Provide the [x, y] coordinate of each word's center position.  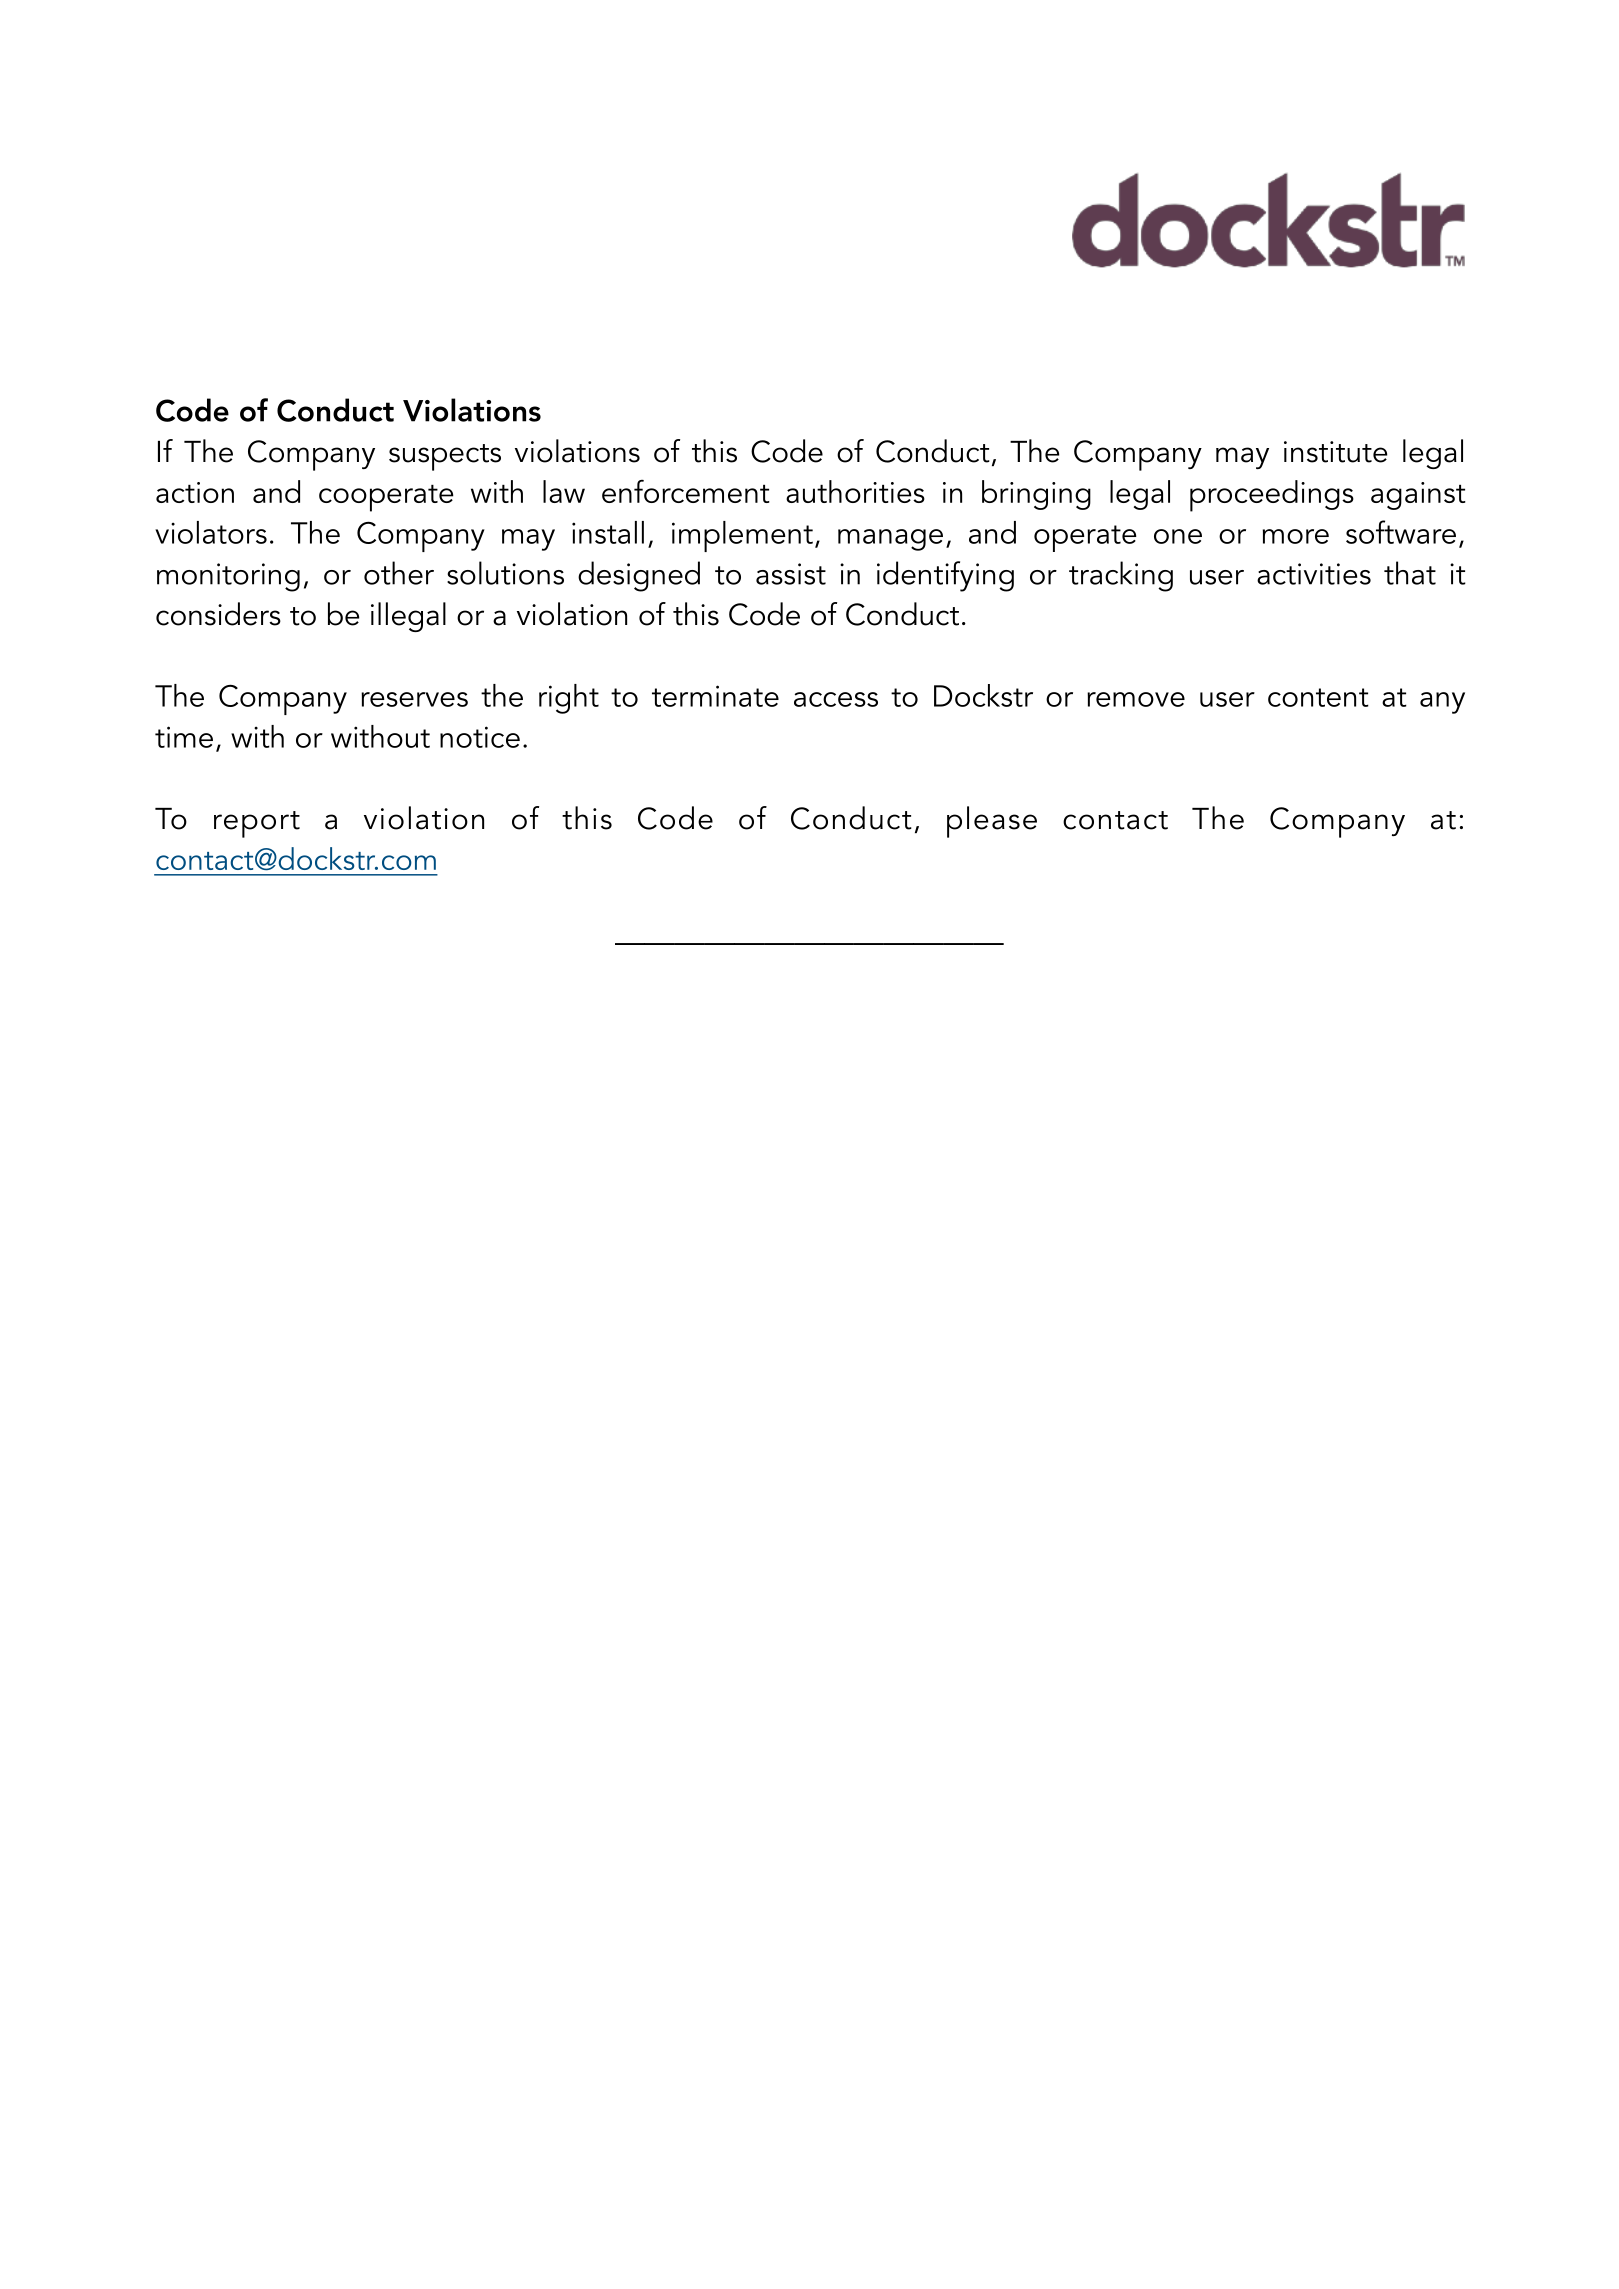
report [257, 824]
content [1318, 697]
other [399, 573]
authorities [855, 491]
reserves [414, 699]
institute [1335, 452]
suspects [445, 457]
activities [1314, 574]
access [836, 699]
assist [791, 574]
